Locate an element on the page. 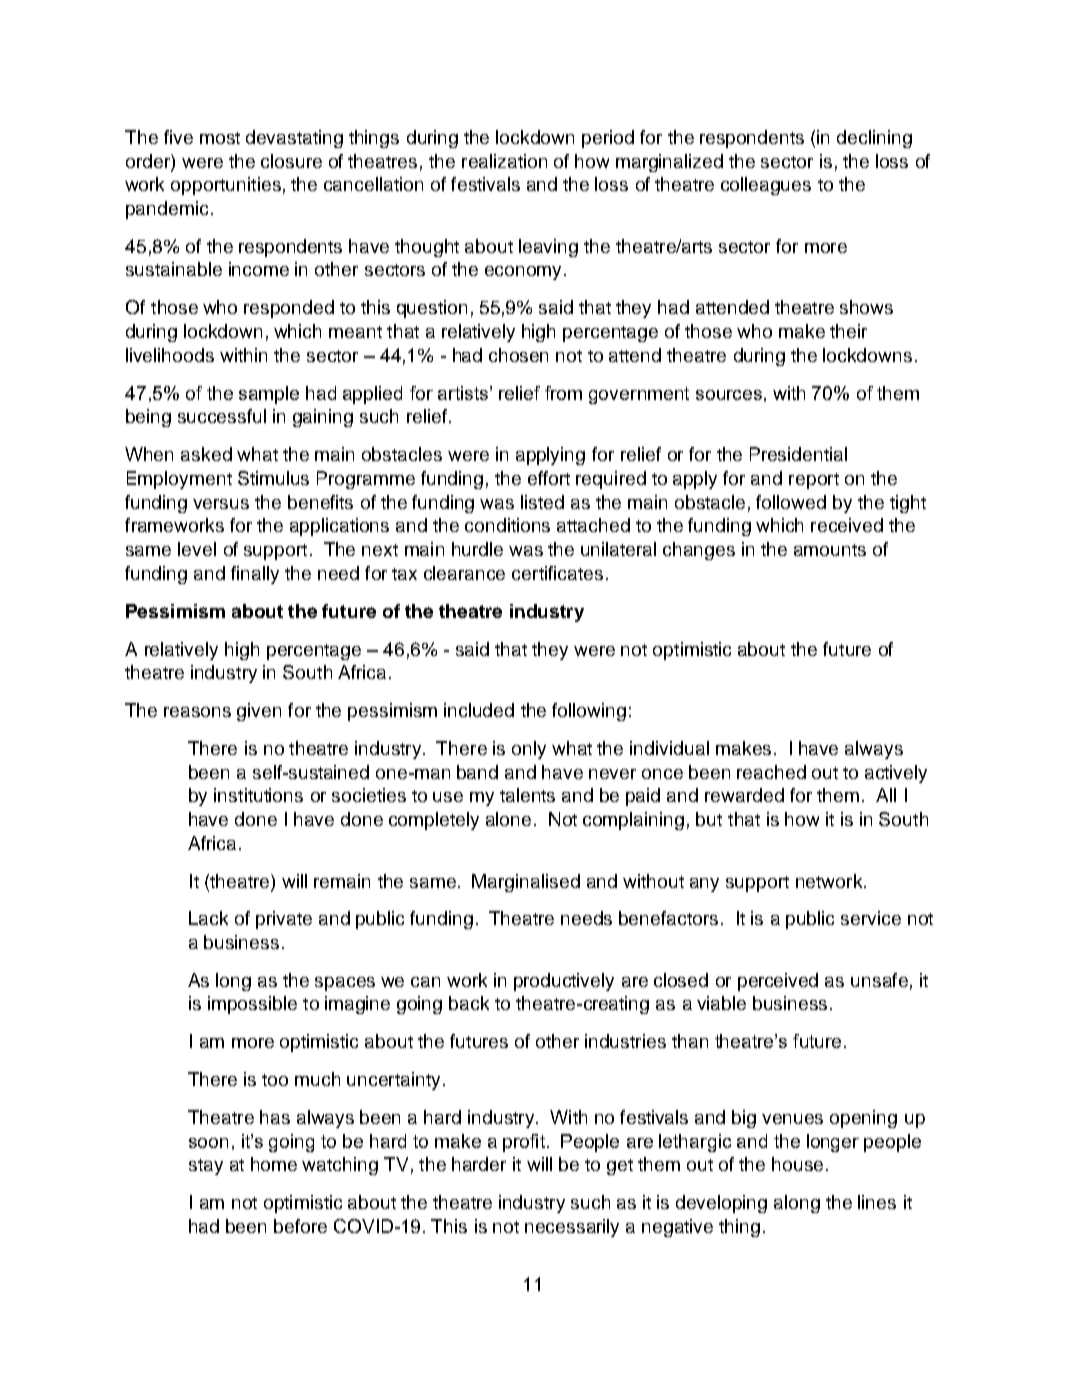 The image size is (1066, 1380). productively is located at coordinates (564, 982).
